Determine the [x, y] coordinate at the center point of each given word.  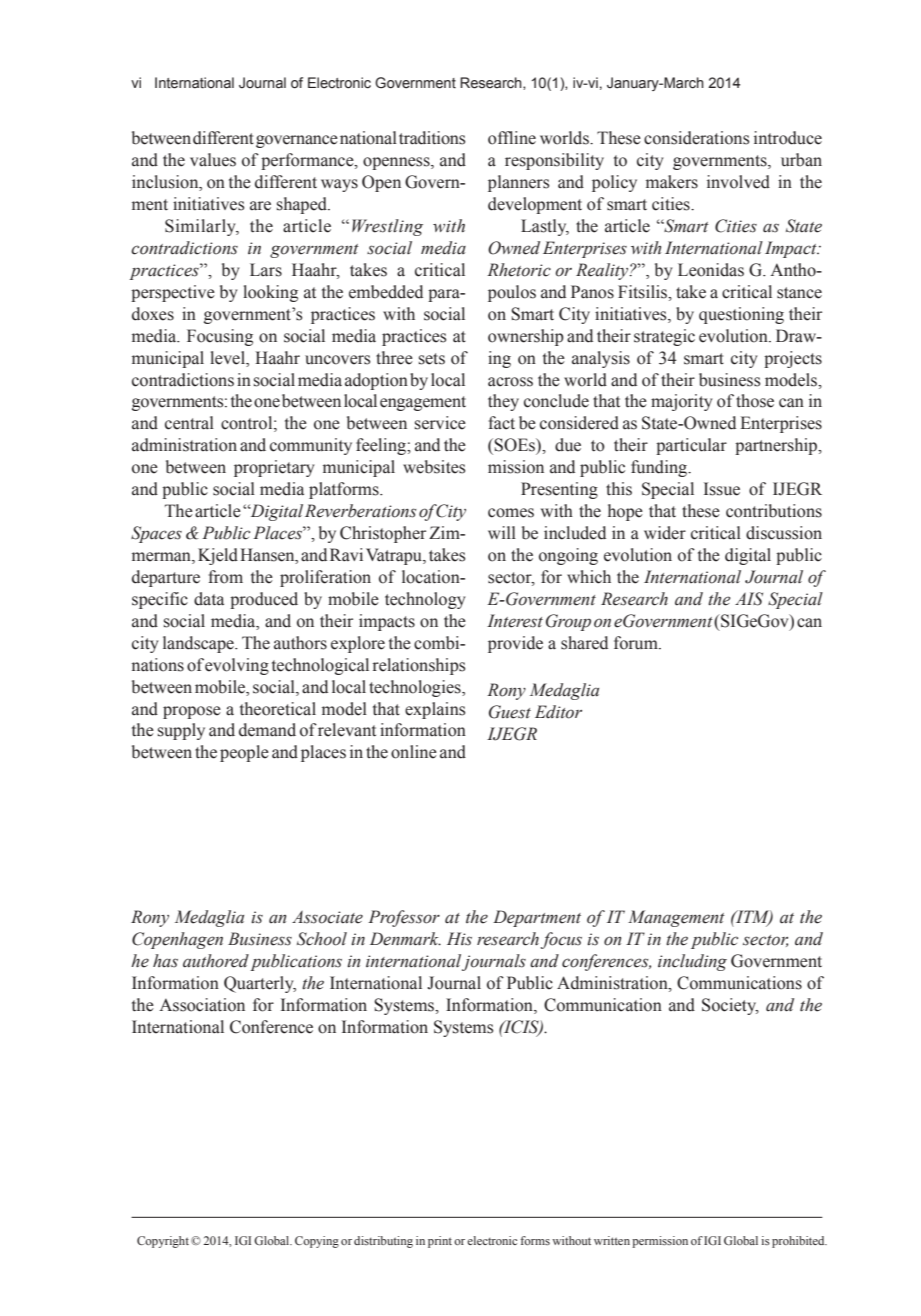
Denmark [405, 939]
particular [691, 446]
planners [519, 183]
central [189, 423]
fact [502, 423]
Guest [510, 712]
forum [637, 643]
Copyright [163, 1242]
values [213, 160]
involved [738, 182]
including [692, 962]
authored [216, 961]
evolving [237, 666]
